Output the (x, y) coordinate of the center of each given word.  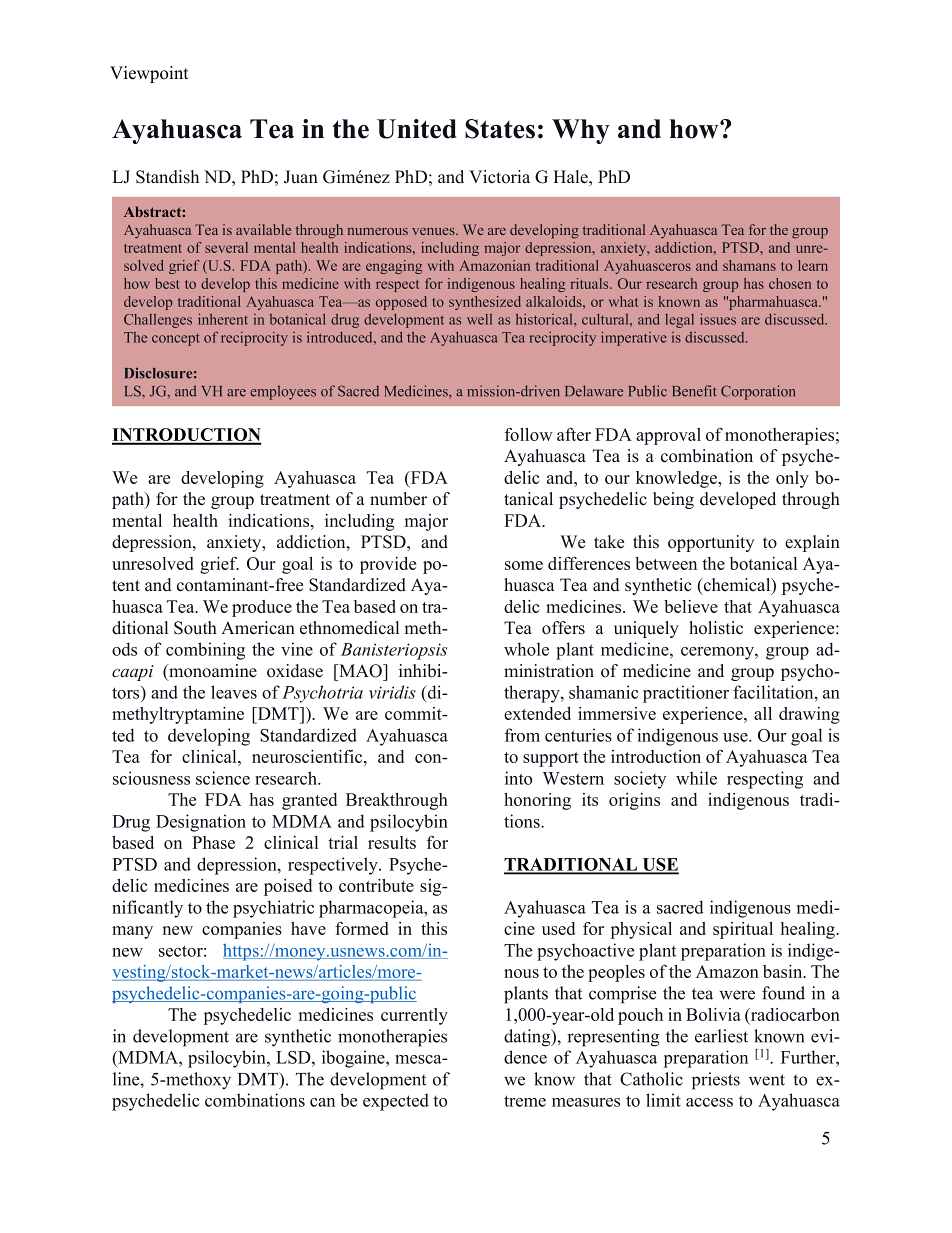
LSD (294, 1057)
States (500, 129)
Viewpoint (149, 74)
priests (716, 1081)
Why (581, 131)
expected (396, 1102)
